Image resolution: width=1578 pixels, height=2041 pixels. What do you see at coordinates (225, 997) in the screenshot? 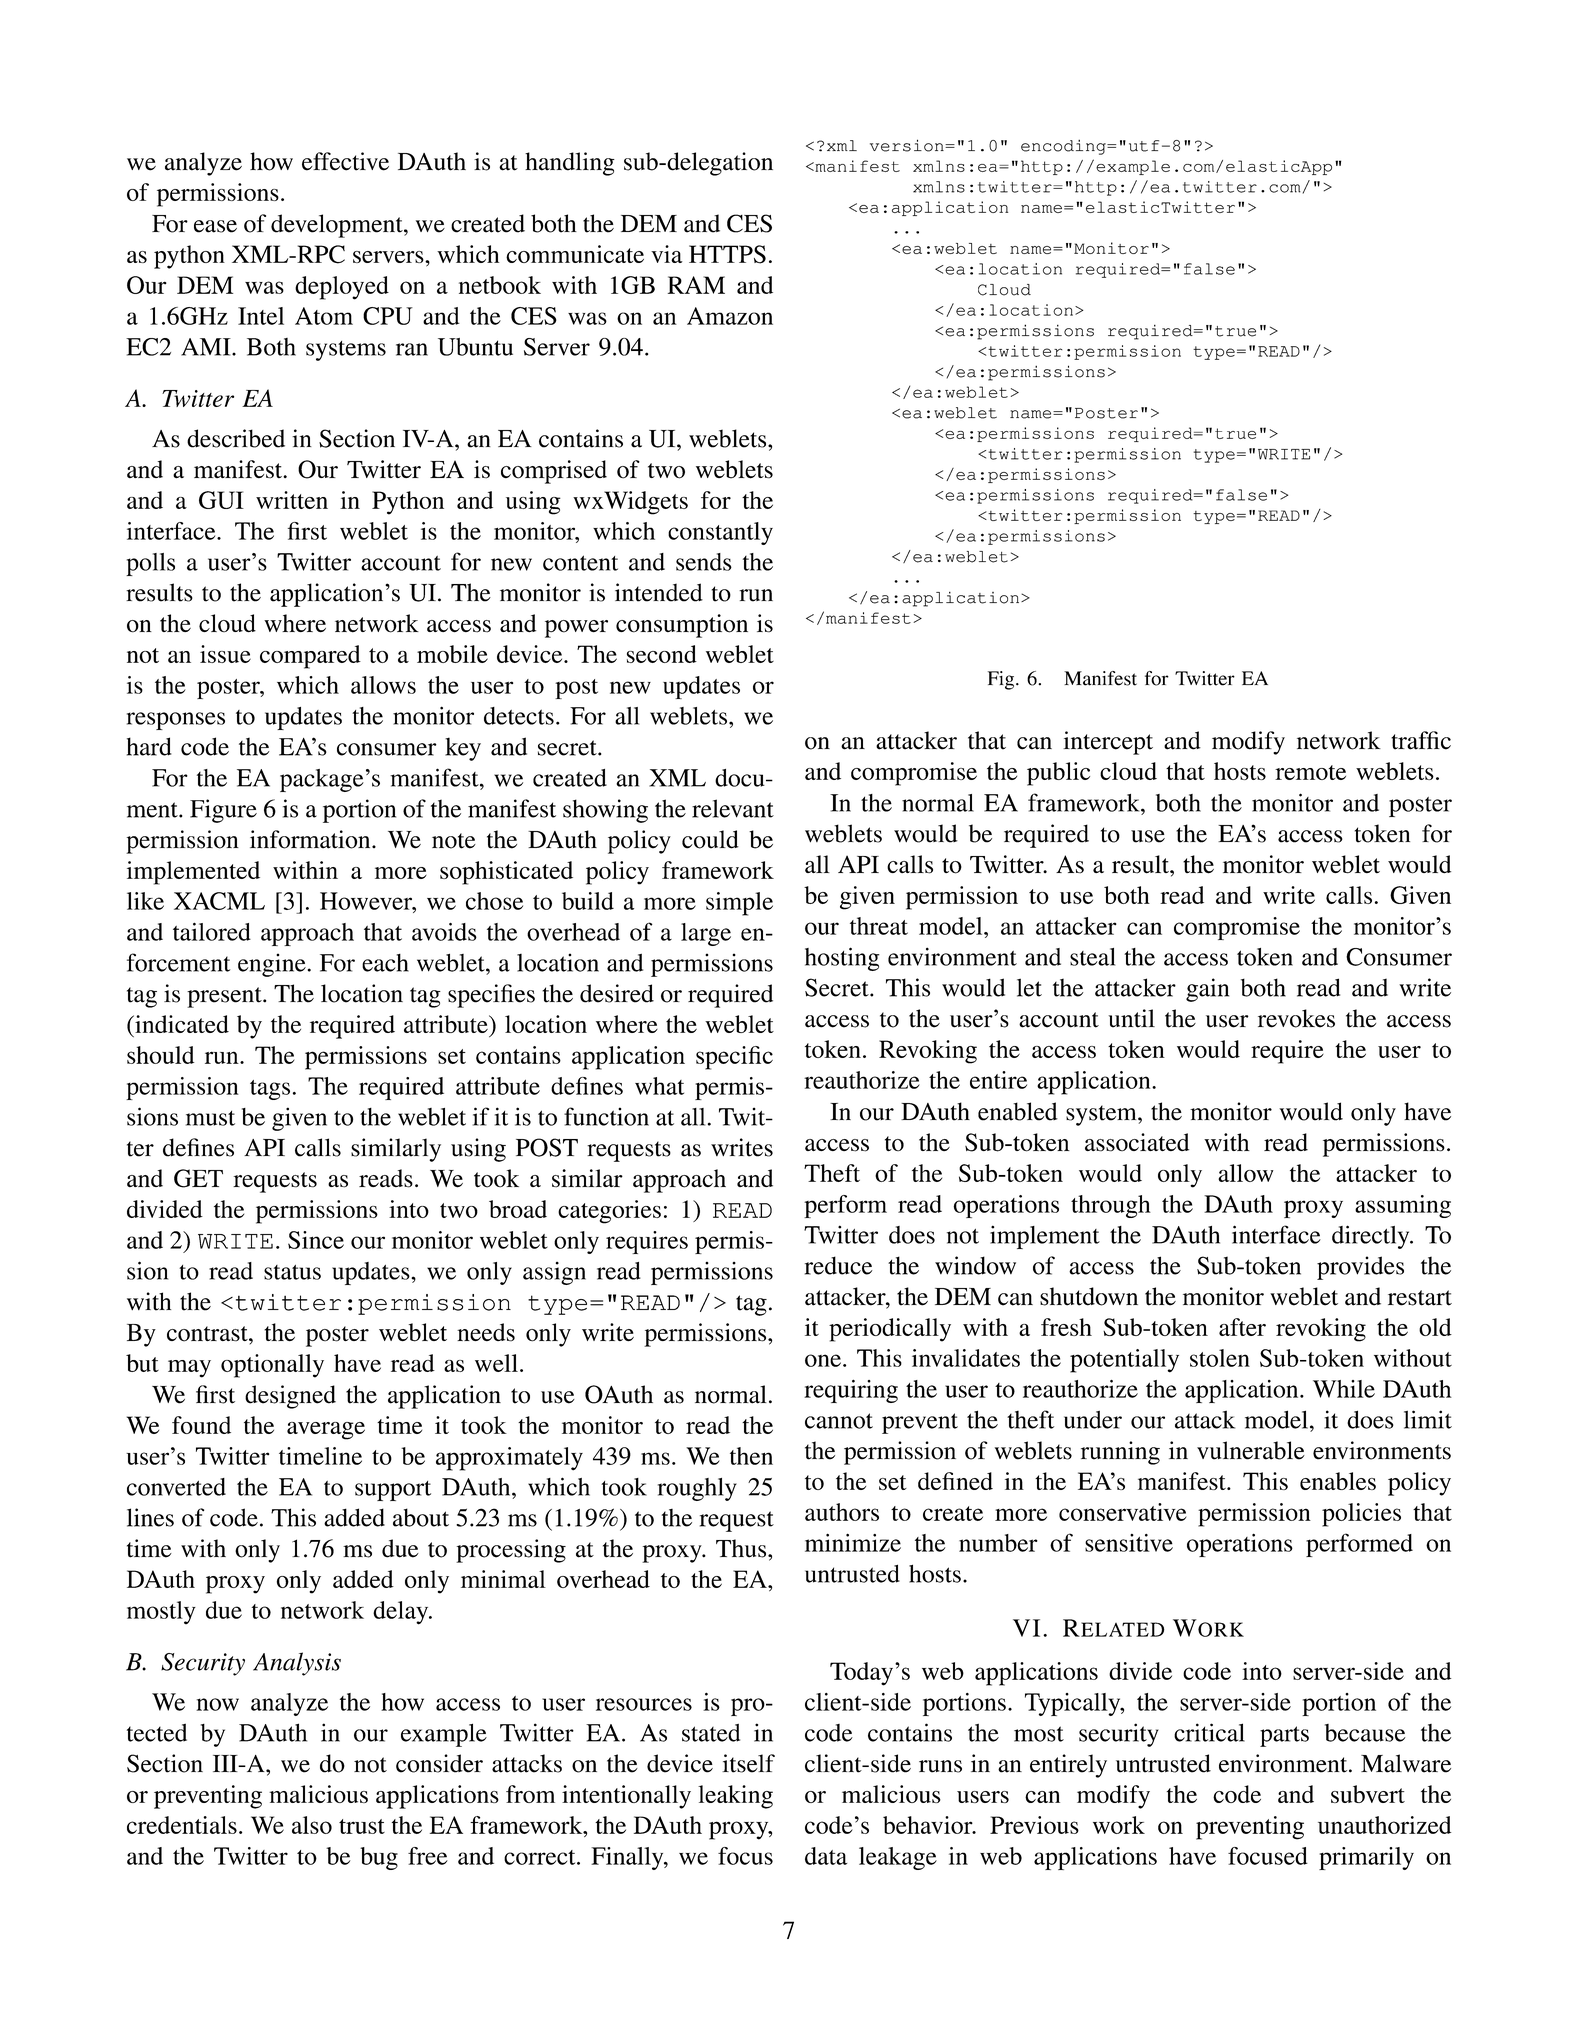
I see `present` at bounding box center [225, 997].
